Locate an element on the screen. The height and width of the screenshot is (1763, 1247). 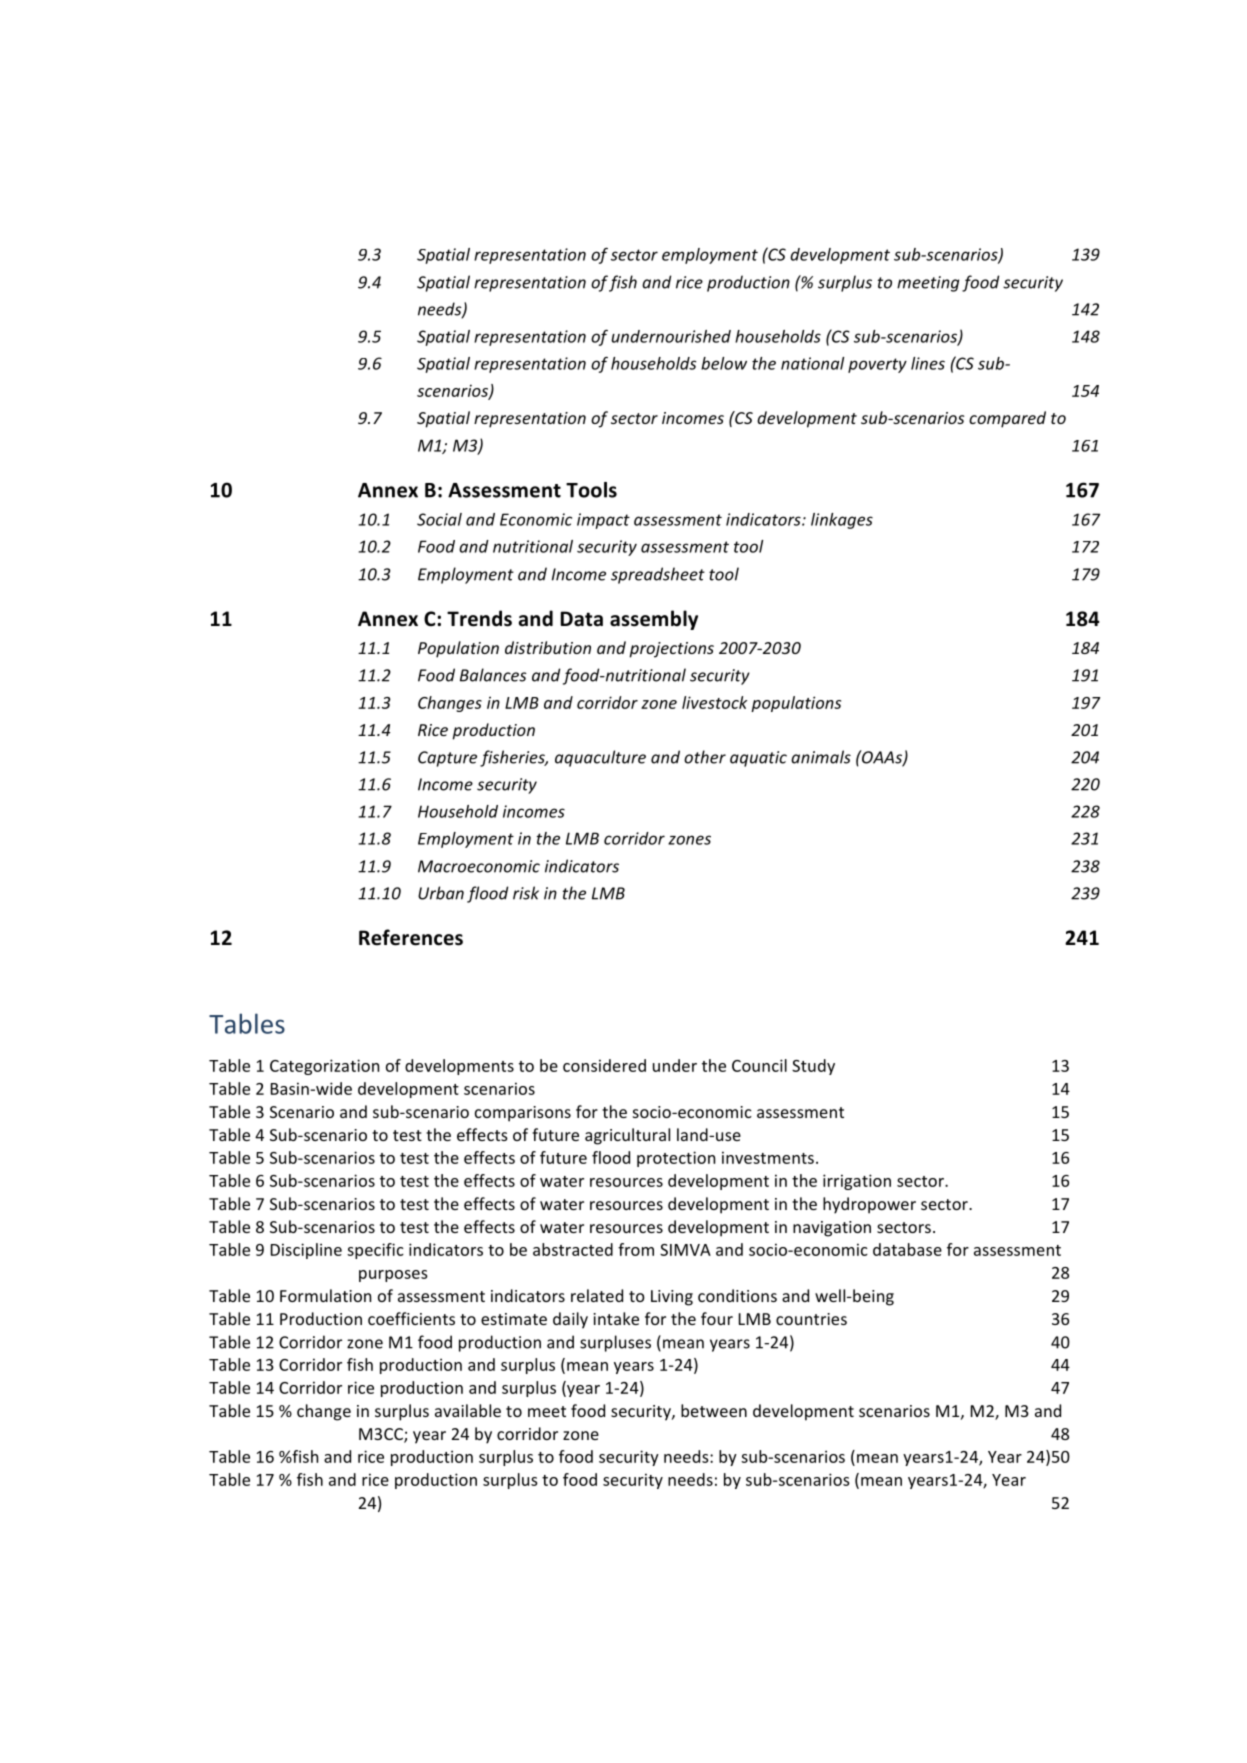
linkages is located at coordinates (842, 521).
